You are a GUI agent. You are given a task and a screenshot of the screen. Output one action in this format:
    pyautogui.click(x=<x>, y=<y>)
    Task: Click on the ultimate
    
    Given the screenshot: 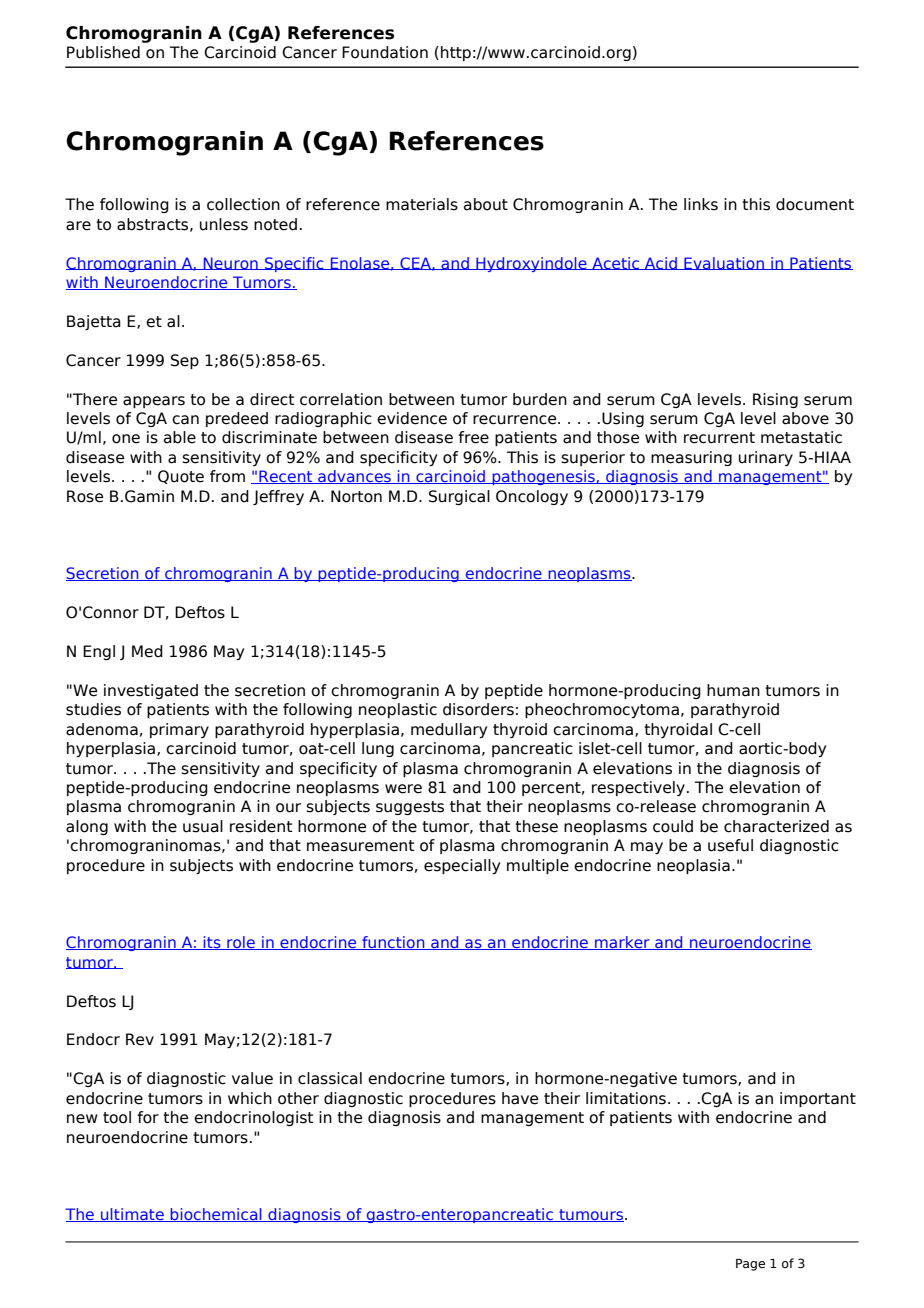 What is the action you would take?
    pyautogui.click(x=132, y=1215)
